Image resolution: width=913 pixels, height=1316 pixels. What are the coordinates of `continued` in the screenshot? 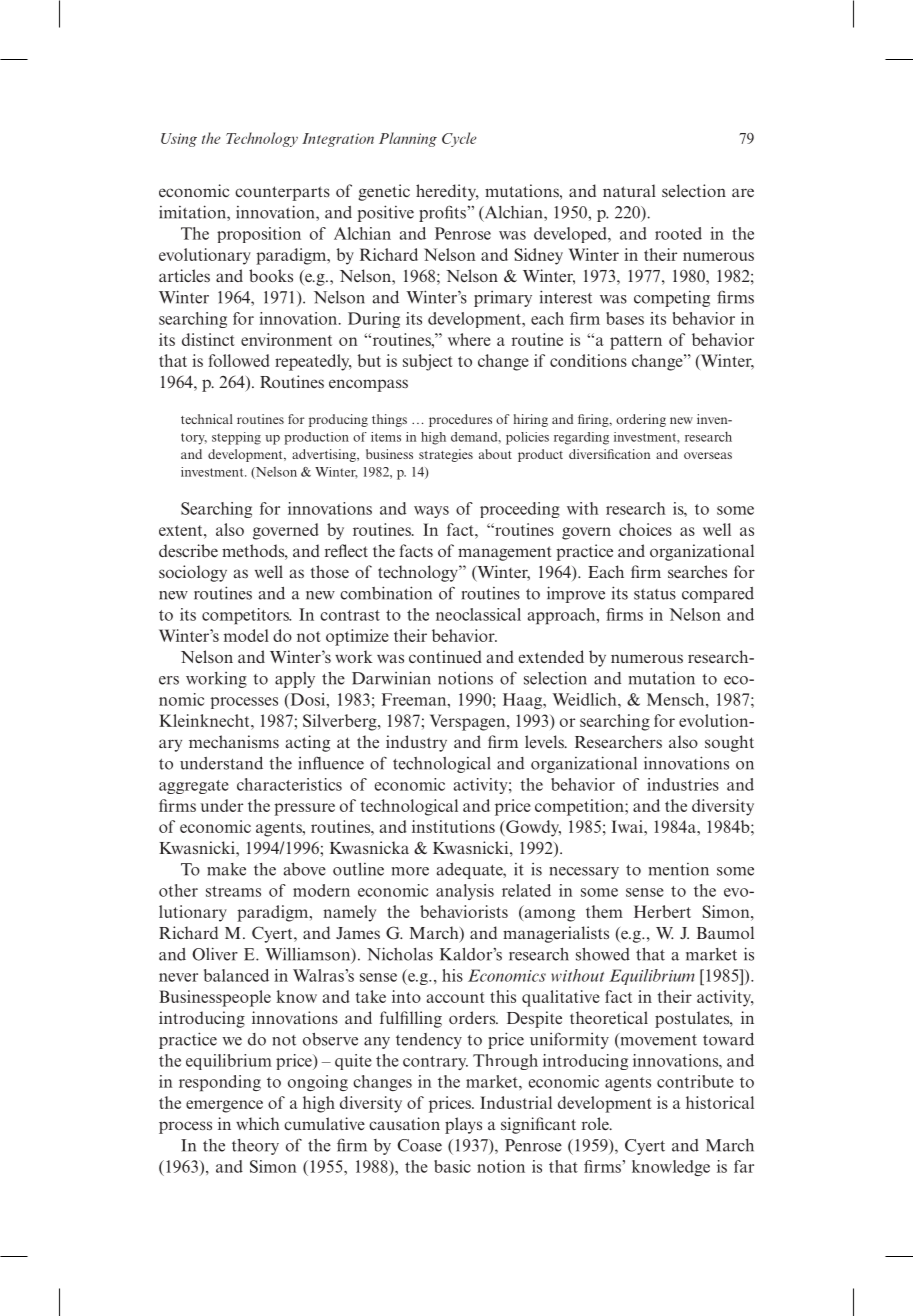 It's located at (445, 656).
